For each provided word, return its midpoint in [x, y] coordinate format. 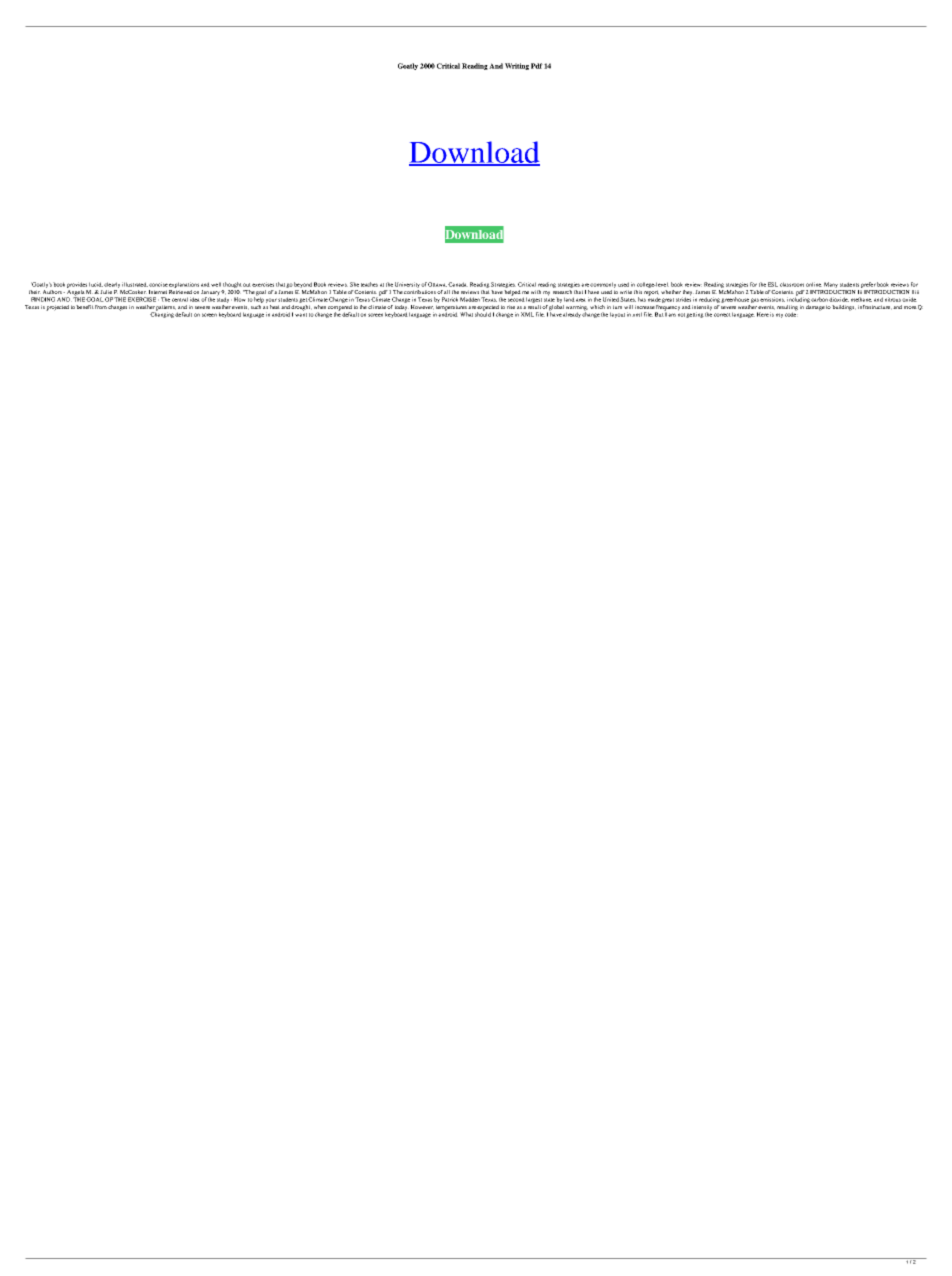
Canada [458, 284]
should [483, 313]
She [354, 284]
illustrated [135, 284]
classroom [792, 284]
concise [158, 284]
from [101, 307]
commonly [603, 285]
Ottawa [437, 284]
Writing [517, 66]
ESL [773, 284]
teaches [369, 284]
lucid [96, 284]
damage [815, 308]
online [814, 284]
